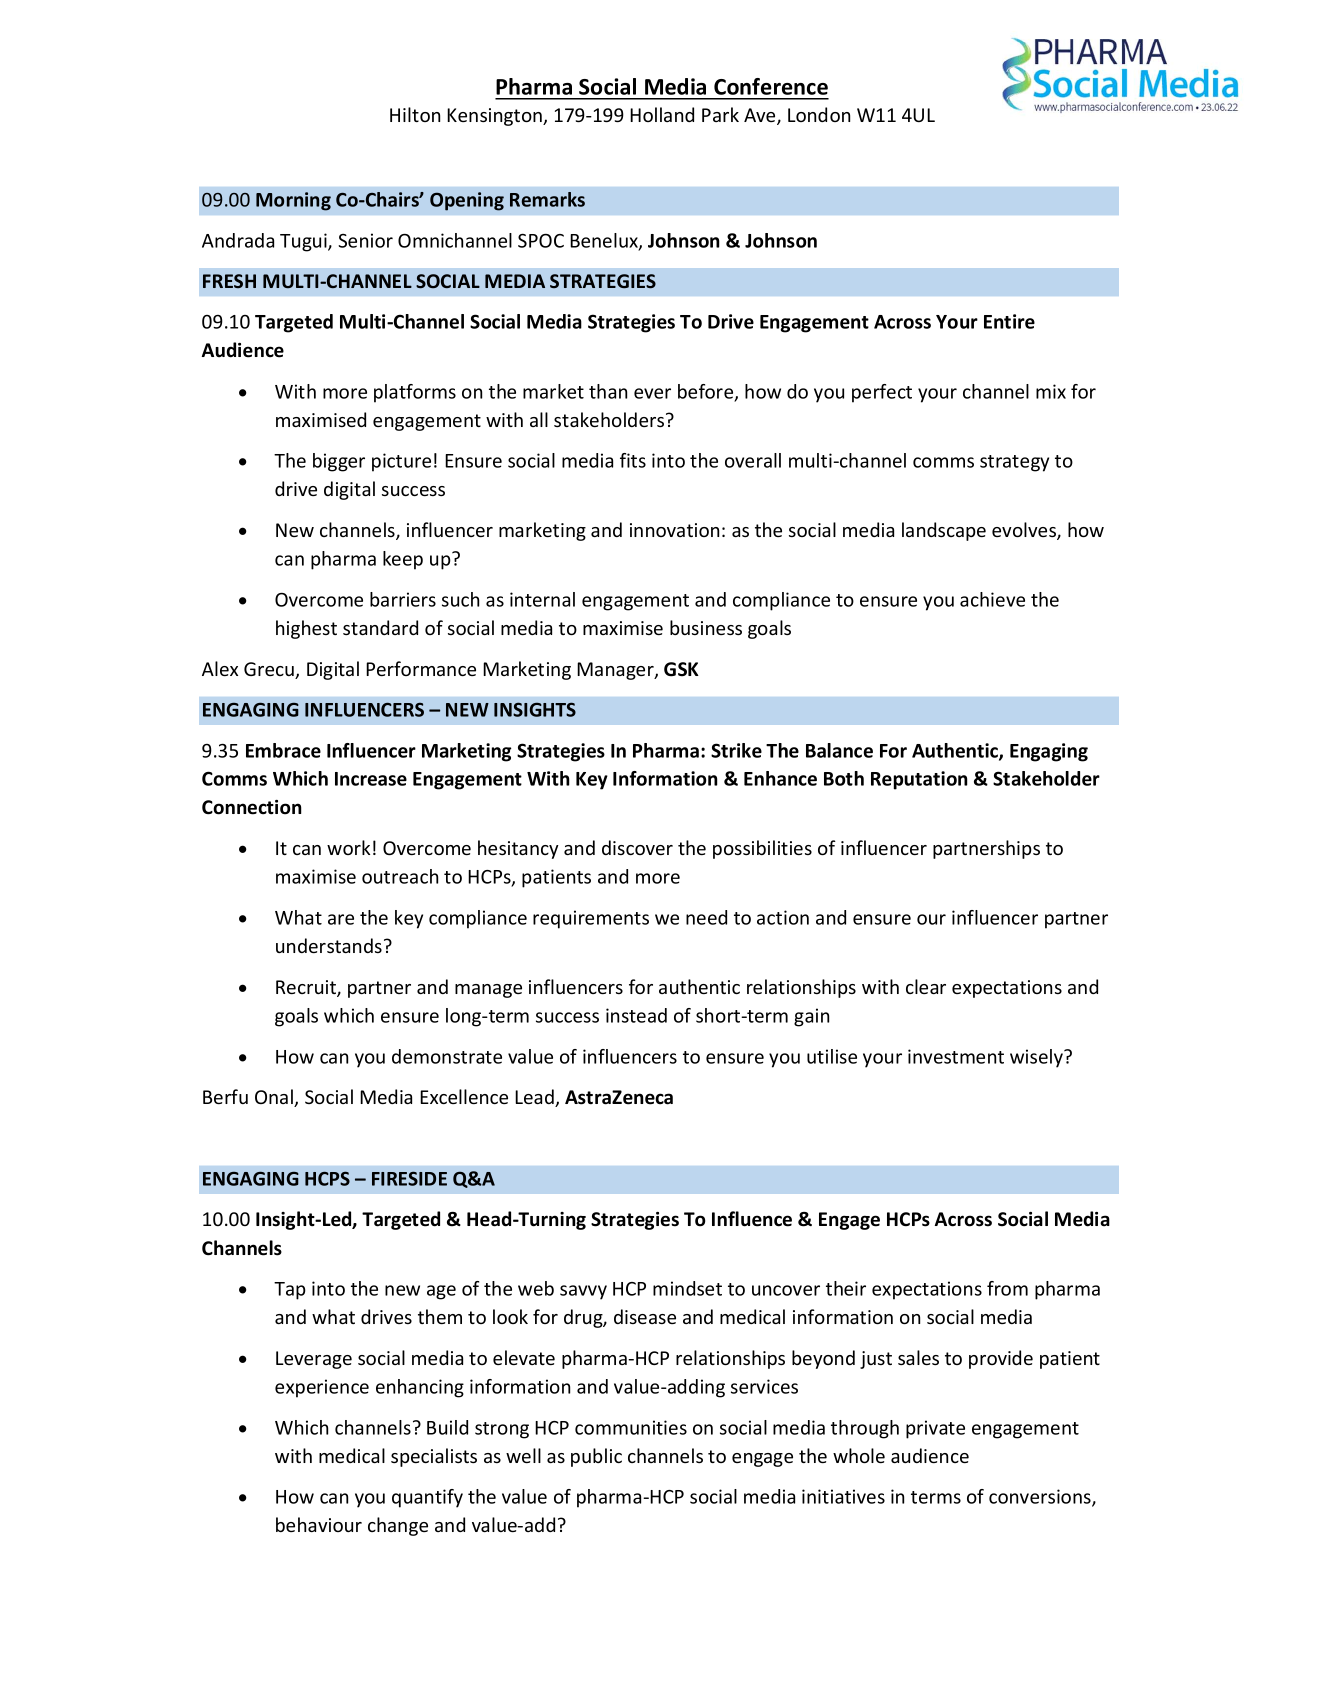  I want to click on Recruit, so click(307, 988).
